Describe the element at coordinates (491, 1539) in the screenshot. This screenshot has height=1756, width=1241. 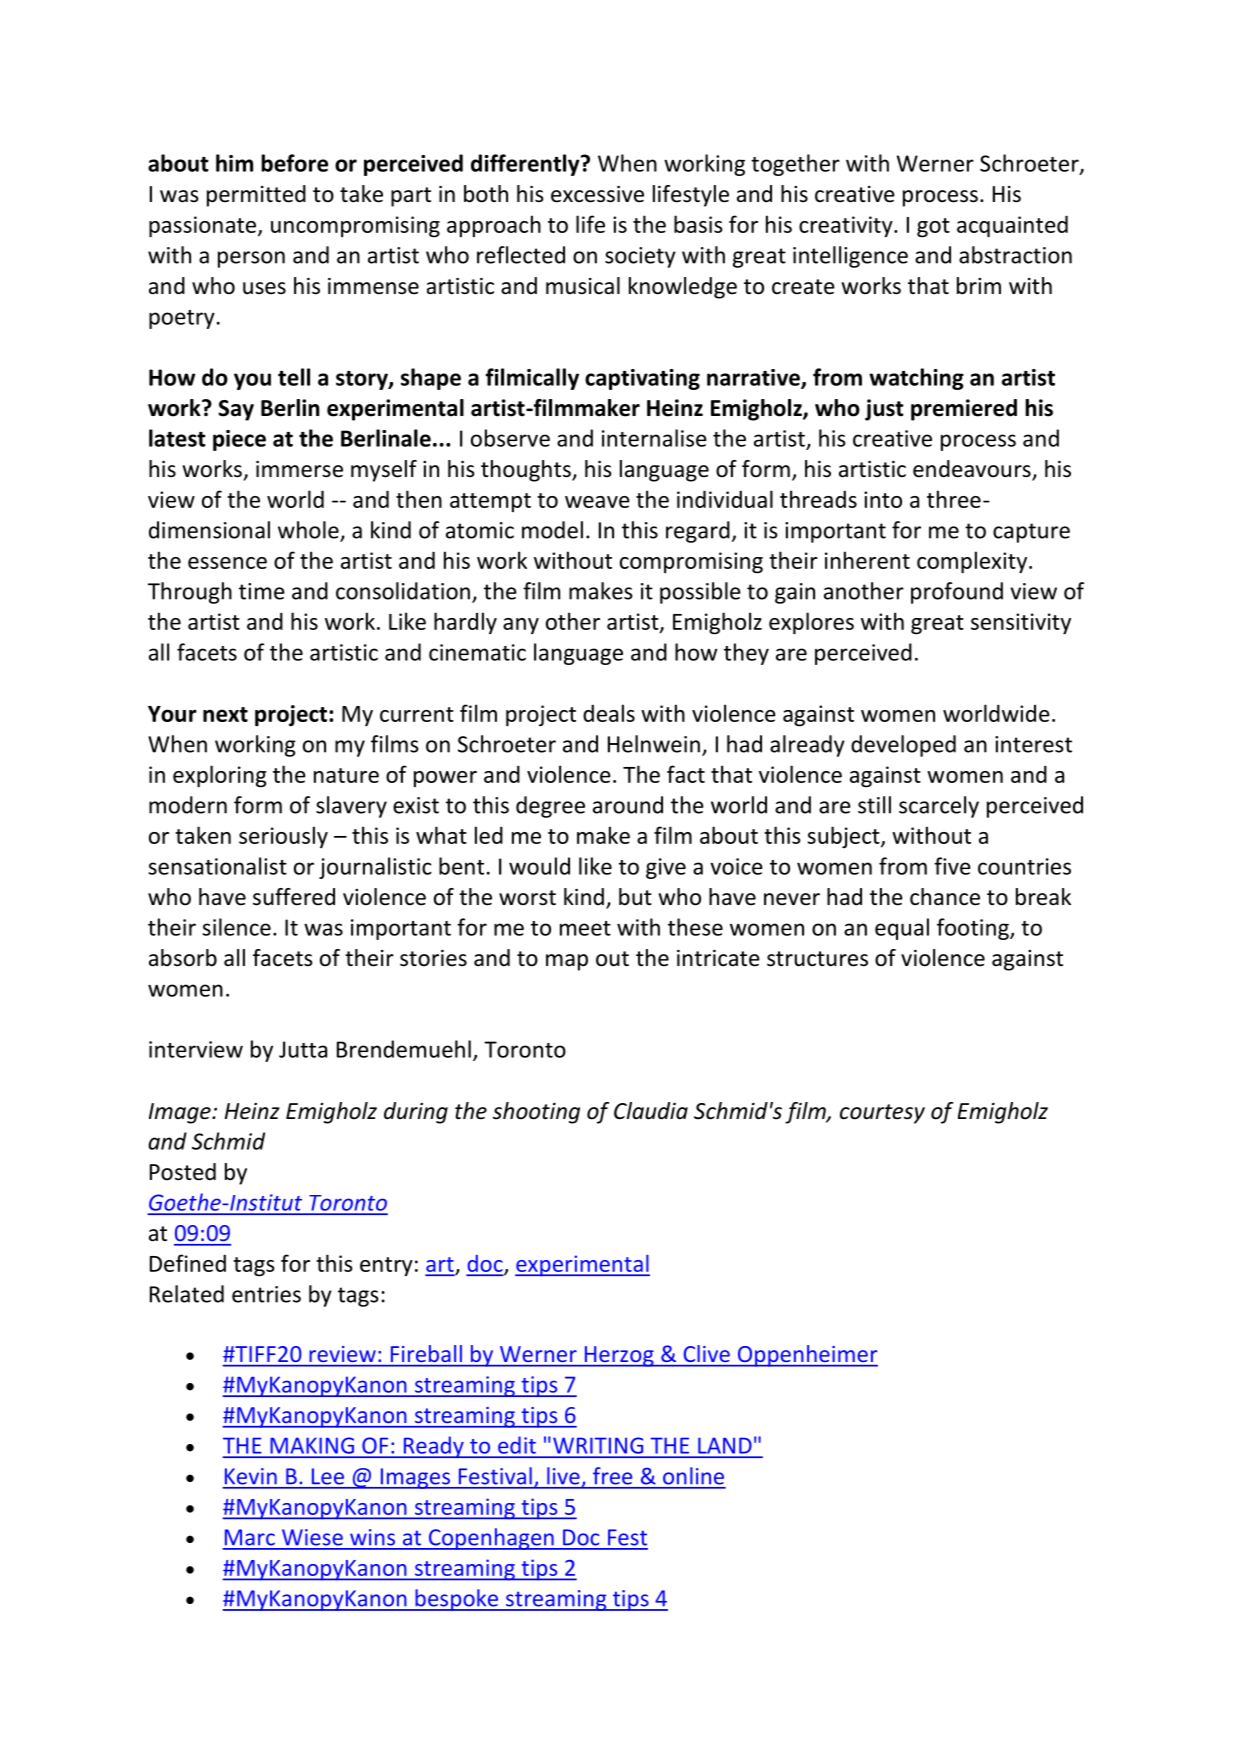
I see `Copenhagen` at that location.
